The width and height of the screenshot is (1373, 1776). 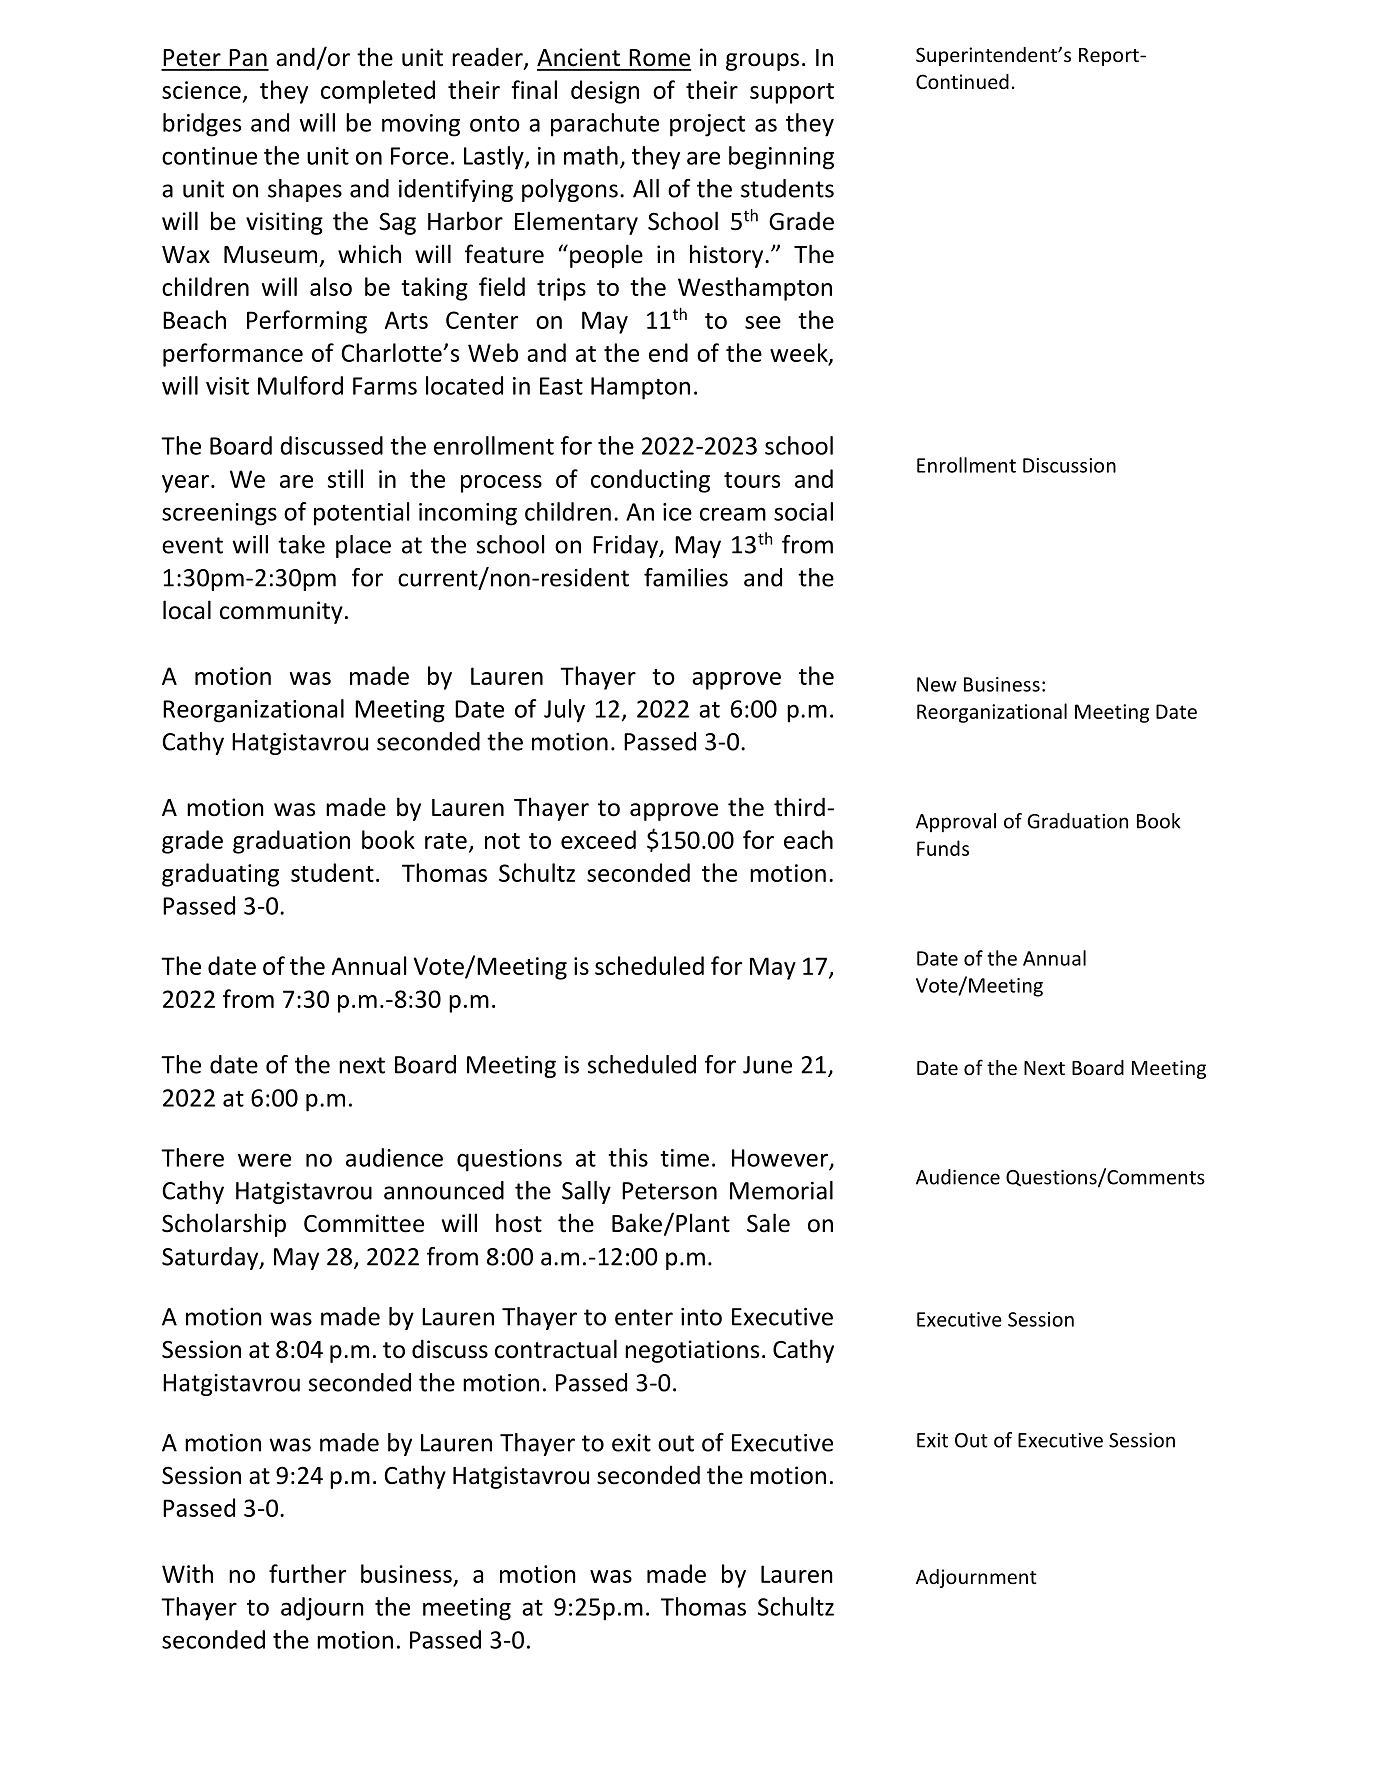 What do you see at coordinates (792, 93) in the screenshot?
I see `support` at bounding box center [792, 93].
